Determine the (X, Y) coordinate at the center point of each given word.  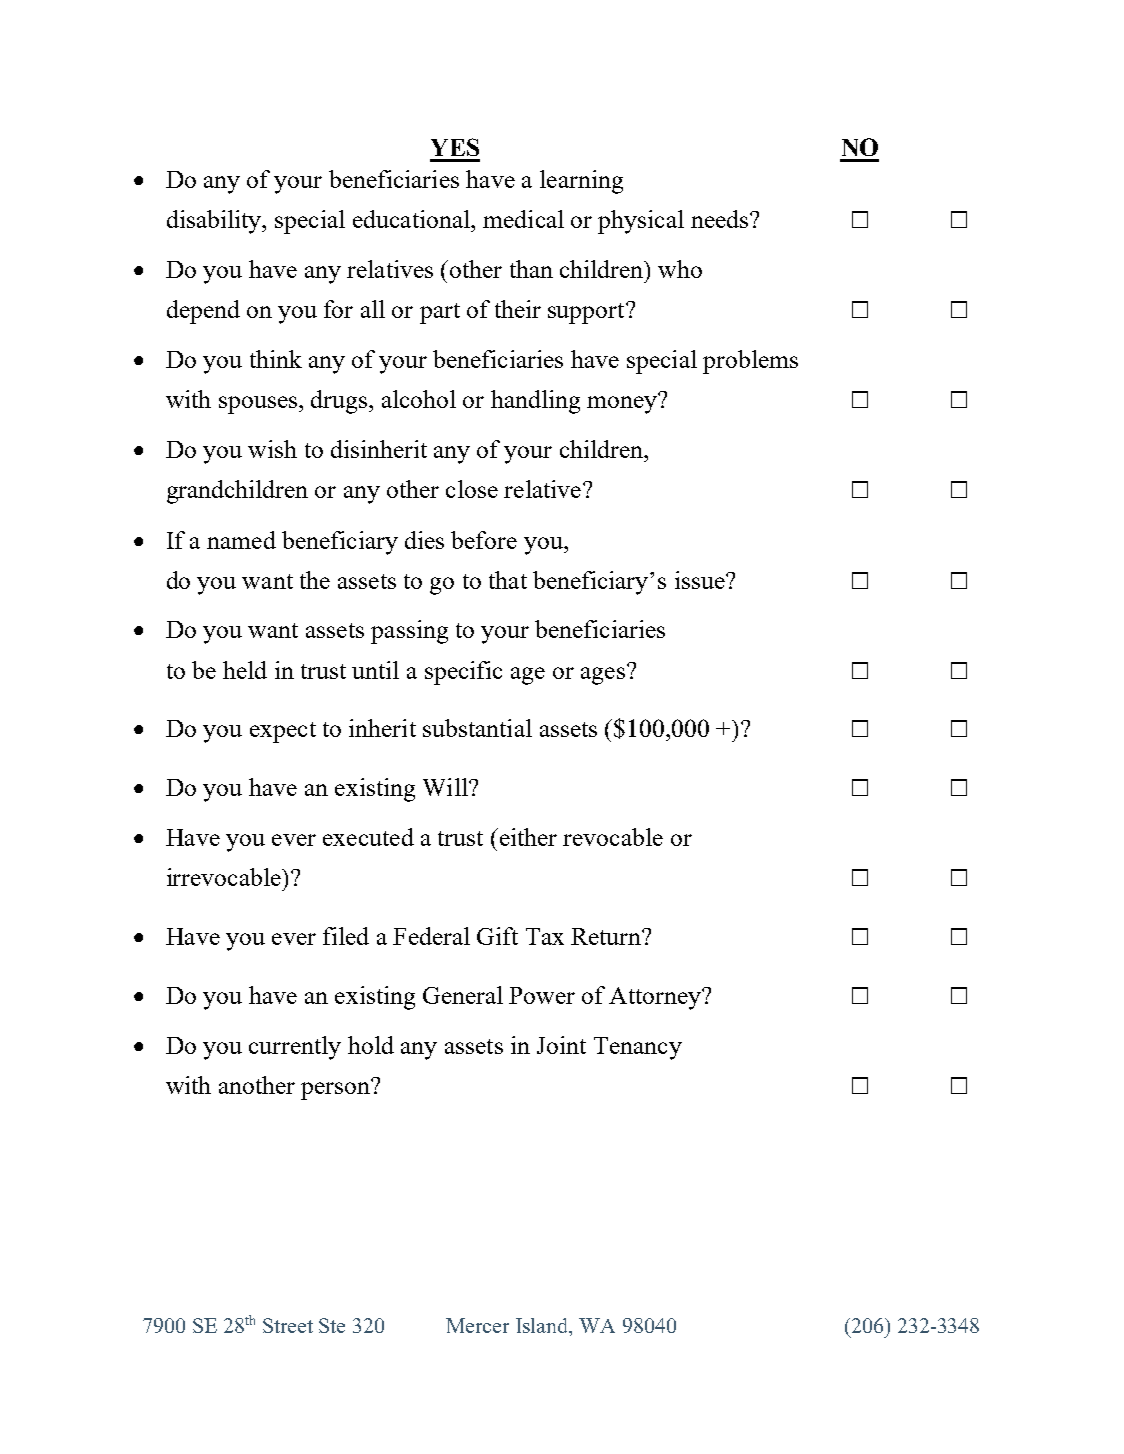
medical (523, 219)
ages (603, 676)
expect (283, 732)
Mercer (477, 1325)
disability (215, 222)
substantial (477, 728)
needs (721, 219)
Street (288, 1325)
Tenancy (638, 1048)
